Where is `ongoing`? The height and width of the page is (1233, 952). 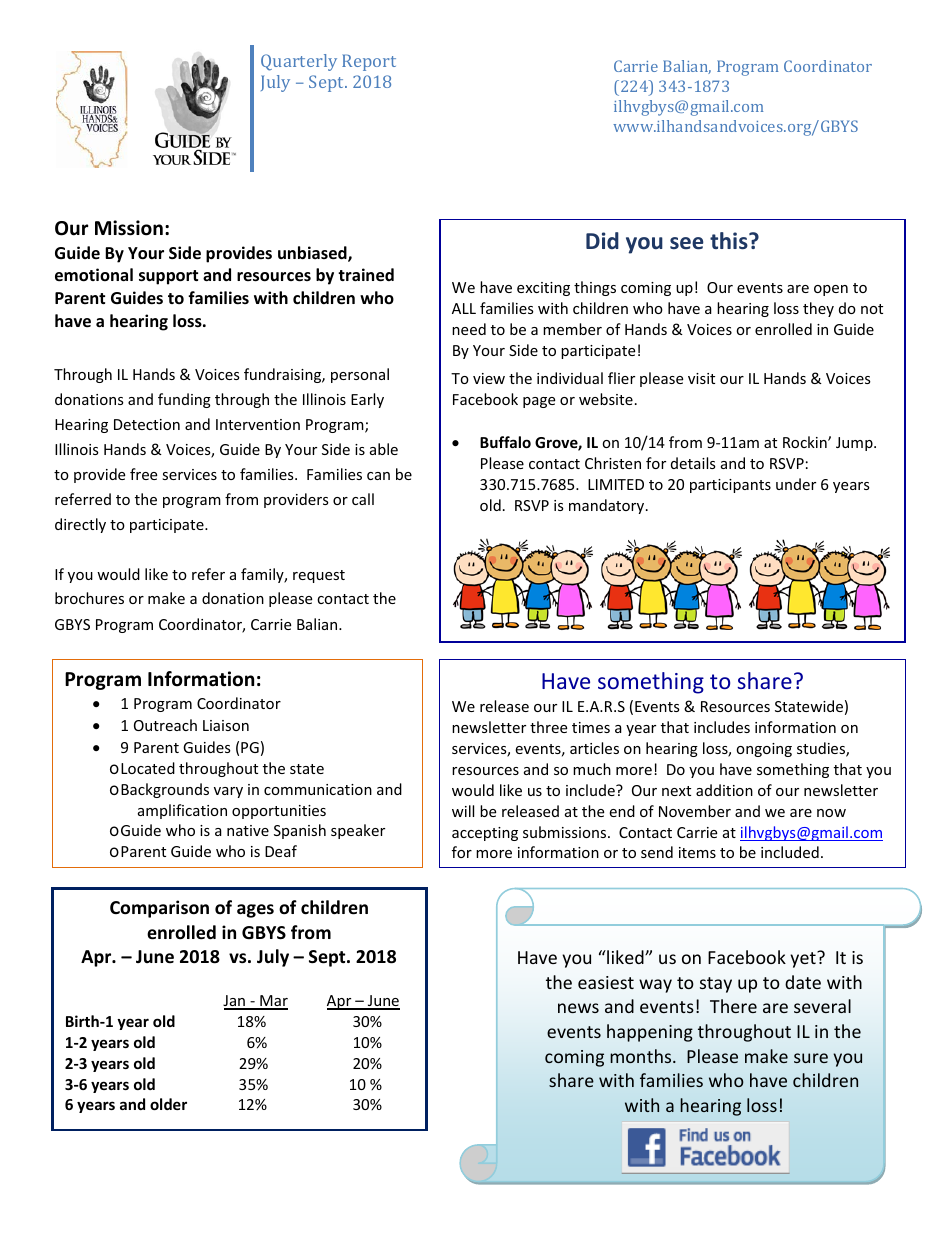
ongoing is located at coordinates (764, 750).
